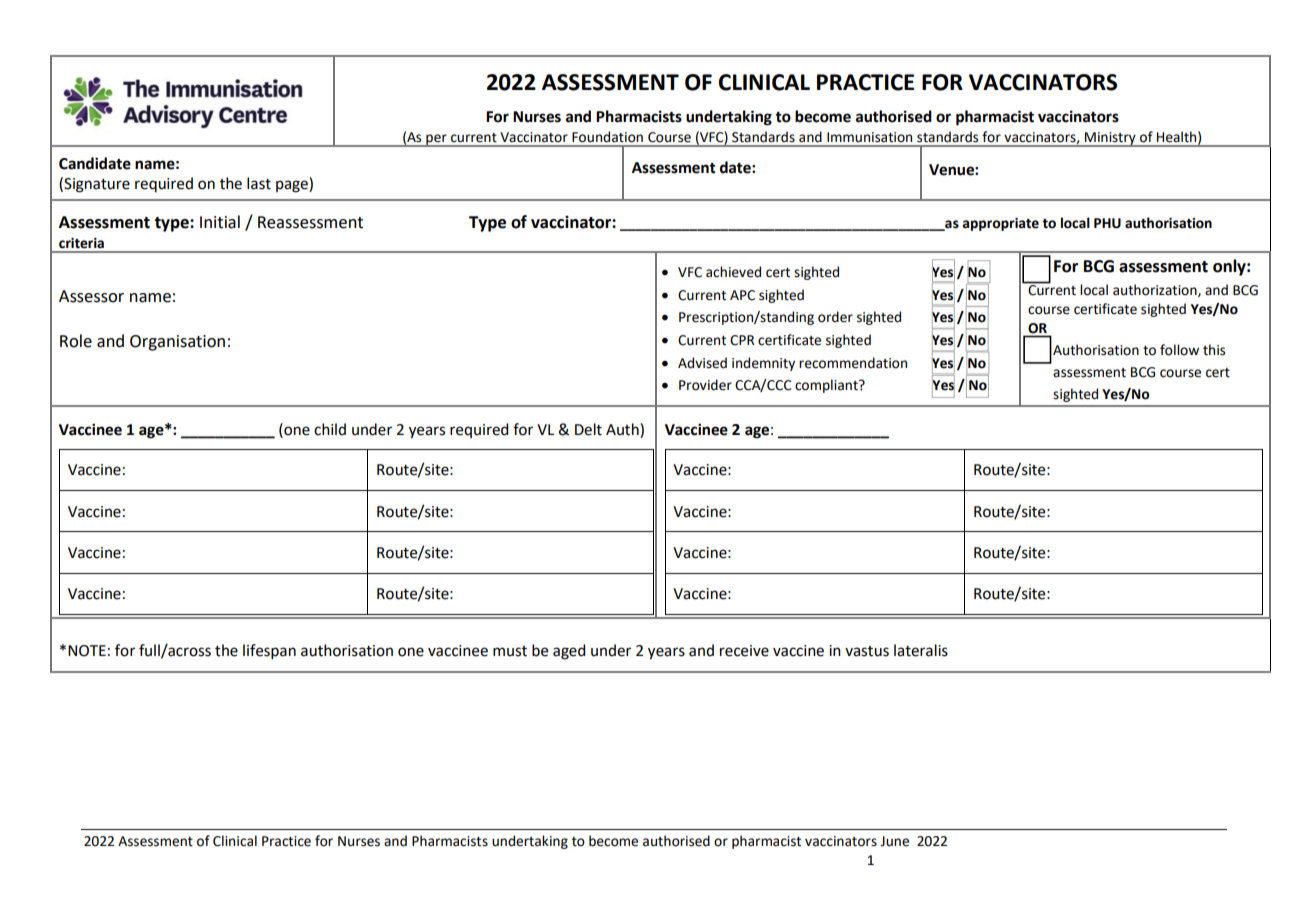 The height and width of the page is (924, 1308). I want to click on last, so click(259, 183).
